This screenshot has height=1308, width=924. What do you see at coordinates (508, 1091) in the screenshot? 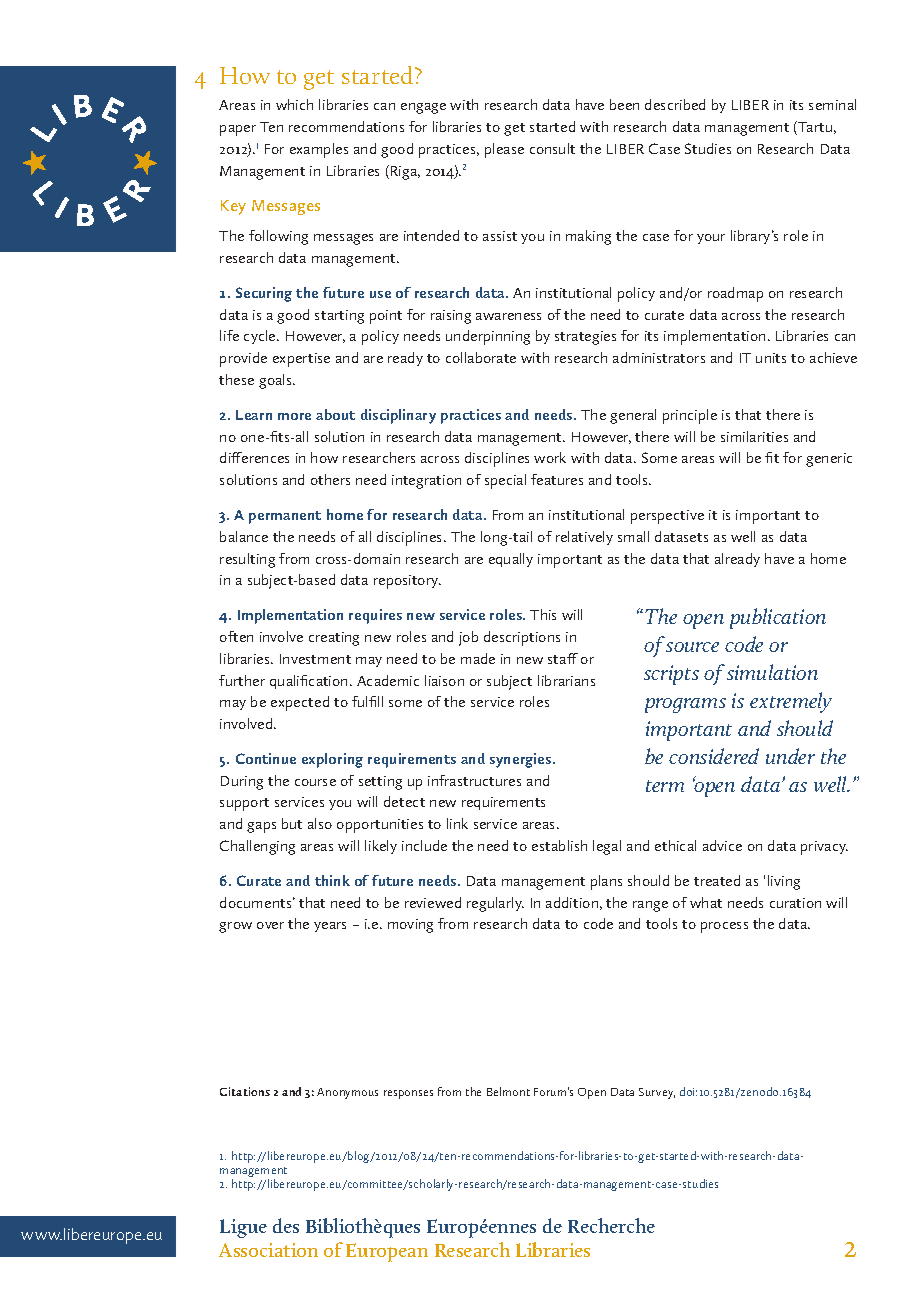
I see `Belmont` at bounding box center [508, 1091].
